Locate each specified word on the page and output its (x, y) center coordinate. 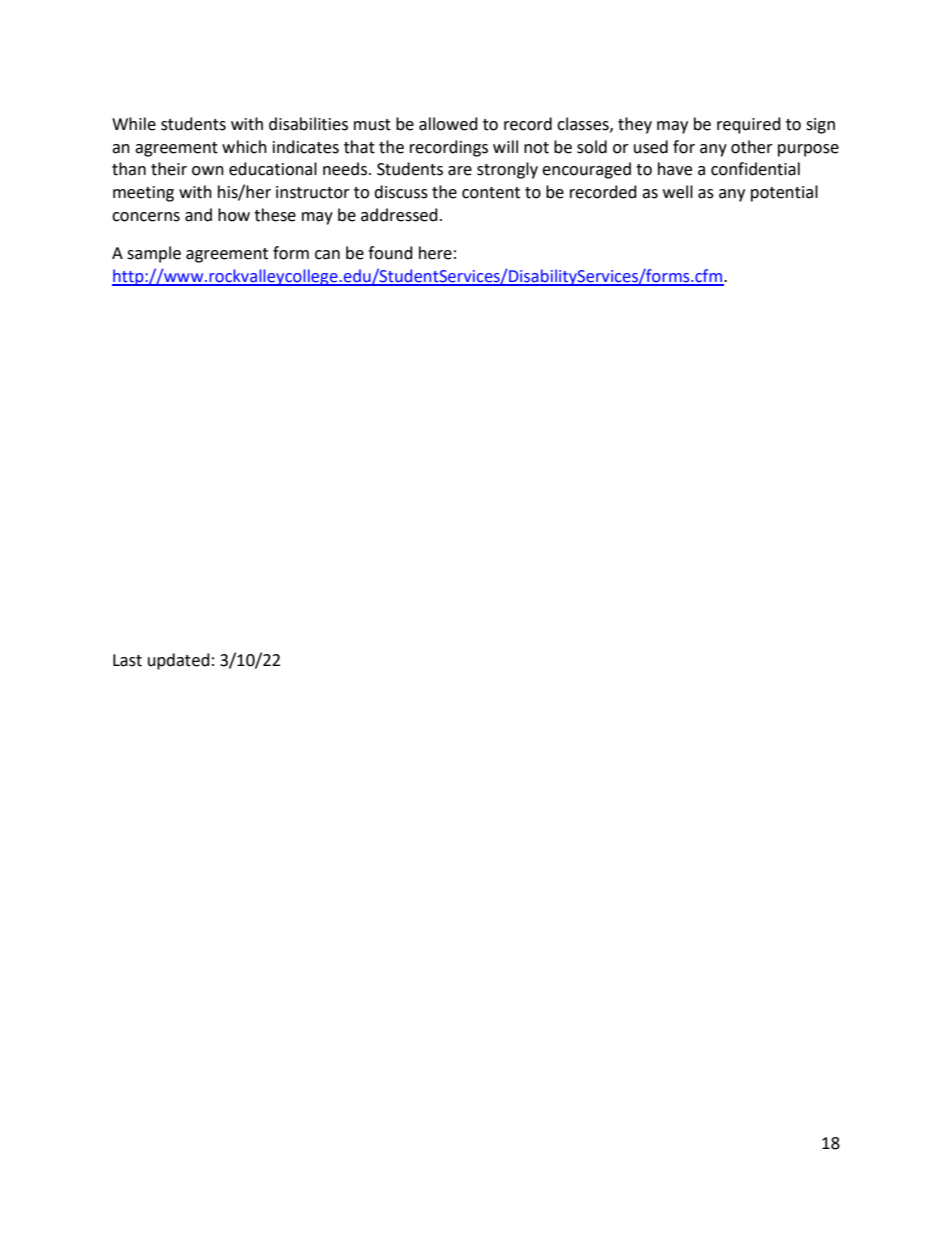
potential (784, 193)
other (752, 147)
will (505, 146)
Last (127, 660)
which (244, 147)
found (390, 253)
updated (179, 661)
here (435, 253)
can (327, 255)
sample (154, 254)
